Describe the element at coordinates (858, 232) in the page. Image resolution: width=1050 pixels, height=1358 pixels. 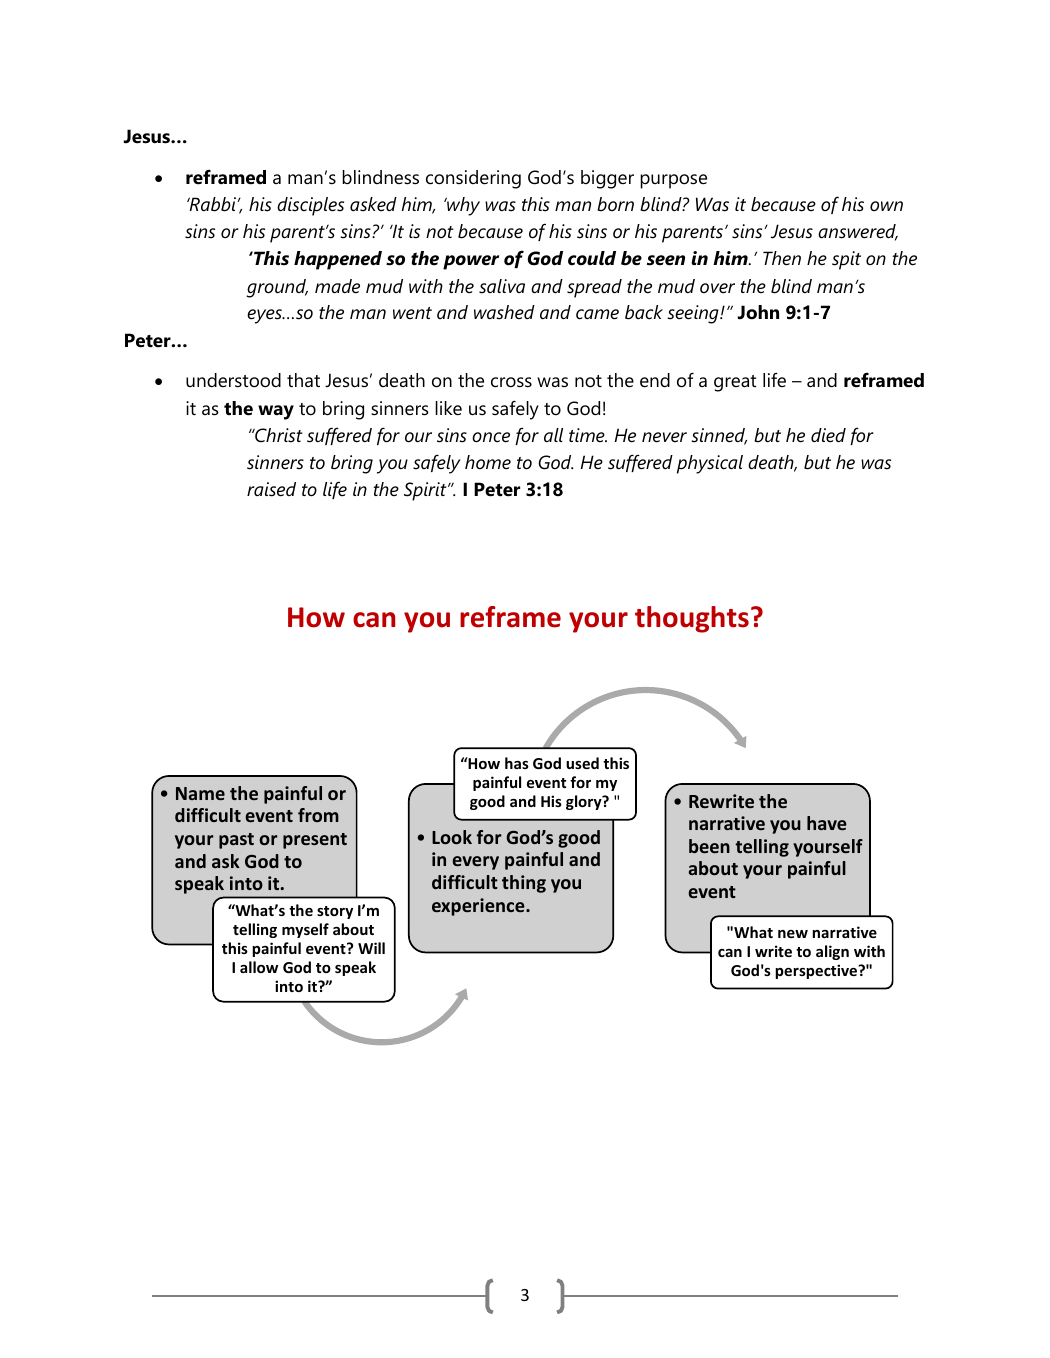
I see `answered` at that location.
